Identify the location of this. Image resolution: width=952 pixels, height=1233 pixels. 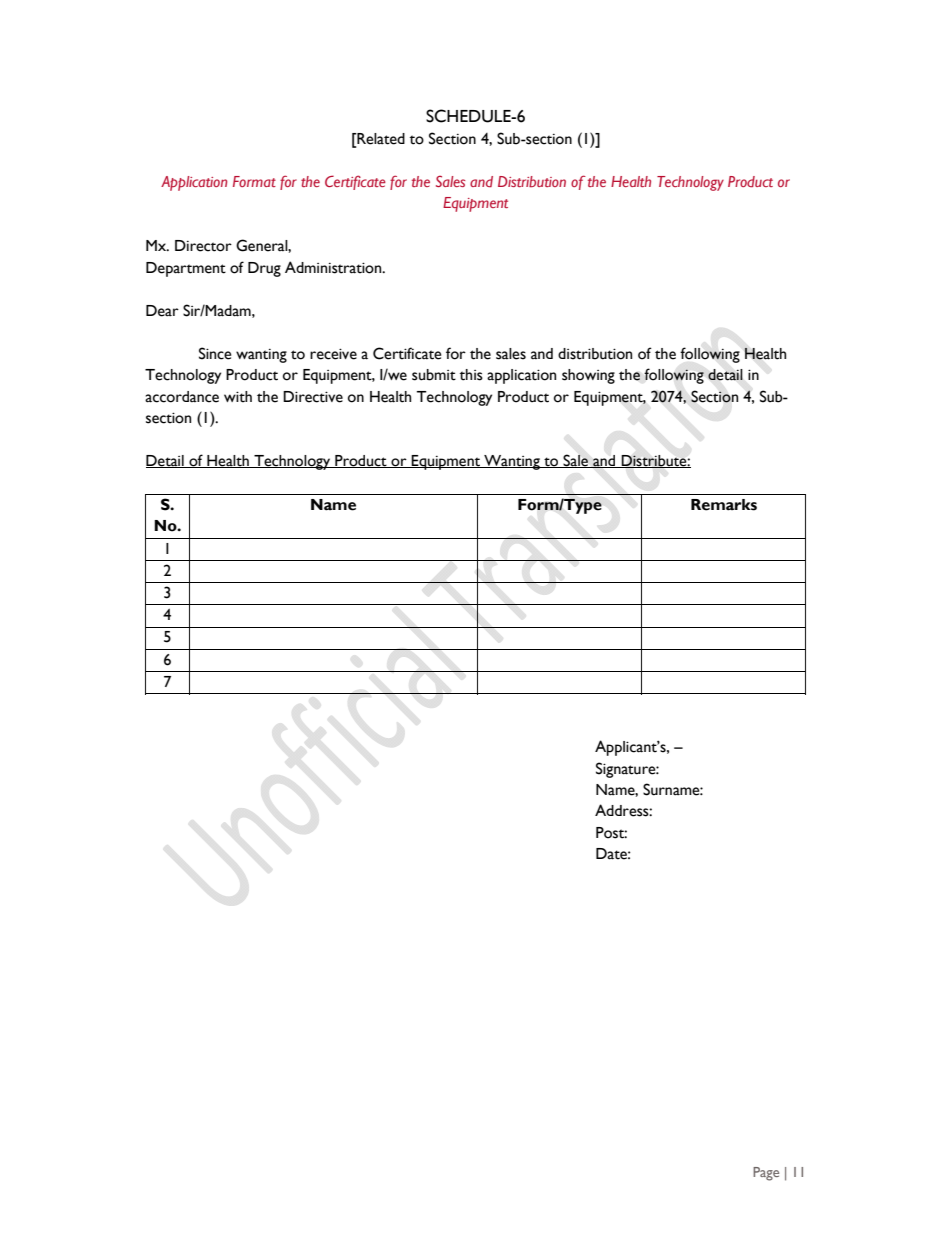
(471, 375).
